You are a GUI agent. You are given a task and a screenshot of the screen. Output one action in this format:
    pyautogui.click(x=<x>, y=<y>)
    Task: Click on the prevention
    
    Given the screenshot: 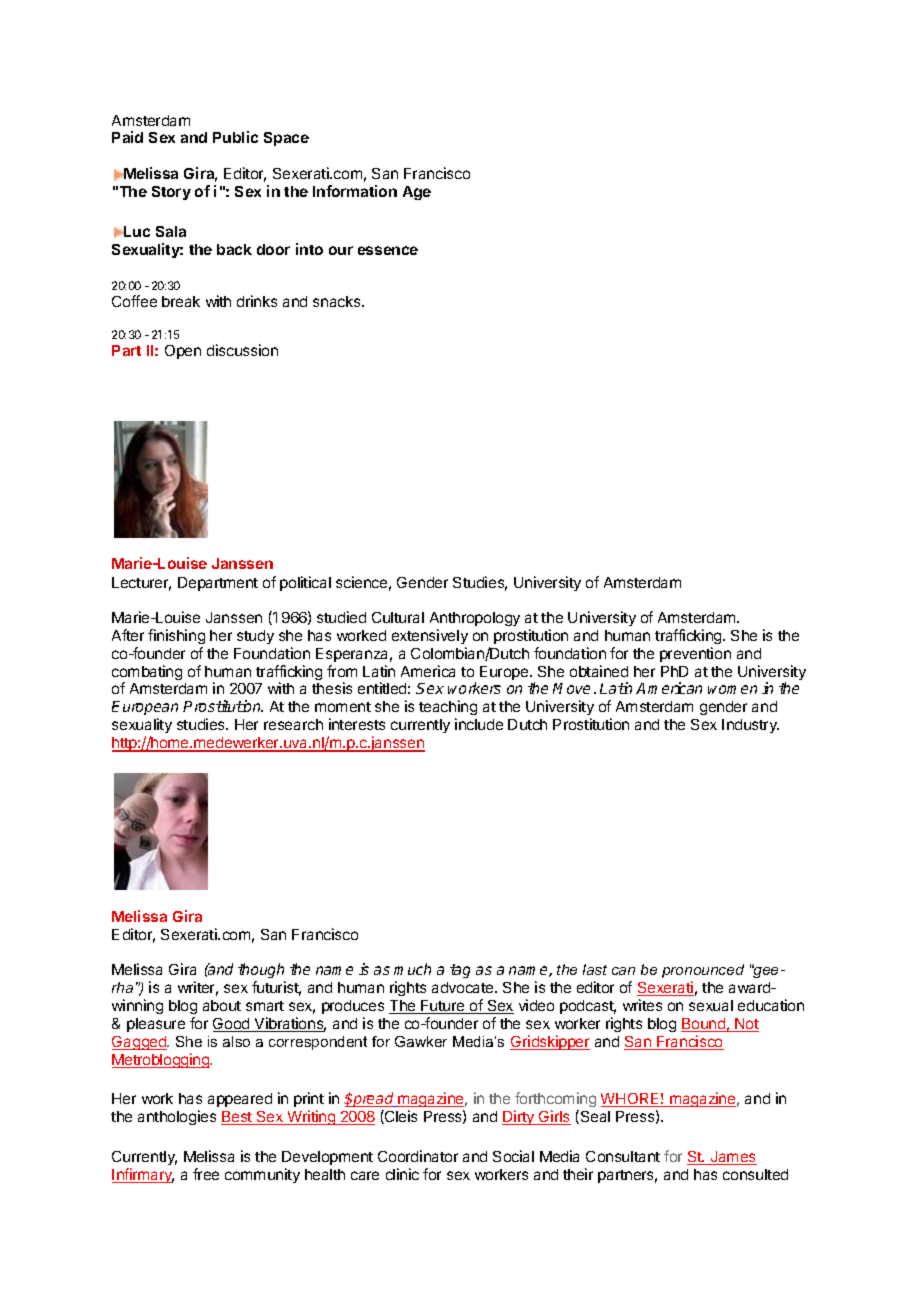 What is the action you would take?
    pyautogui.click(x=695, y=654)
